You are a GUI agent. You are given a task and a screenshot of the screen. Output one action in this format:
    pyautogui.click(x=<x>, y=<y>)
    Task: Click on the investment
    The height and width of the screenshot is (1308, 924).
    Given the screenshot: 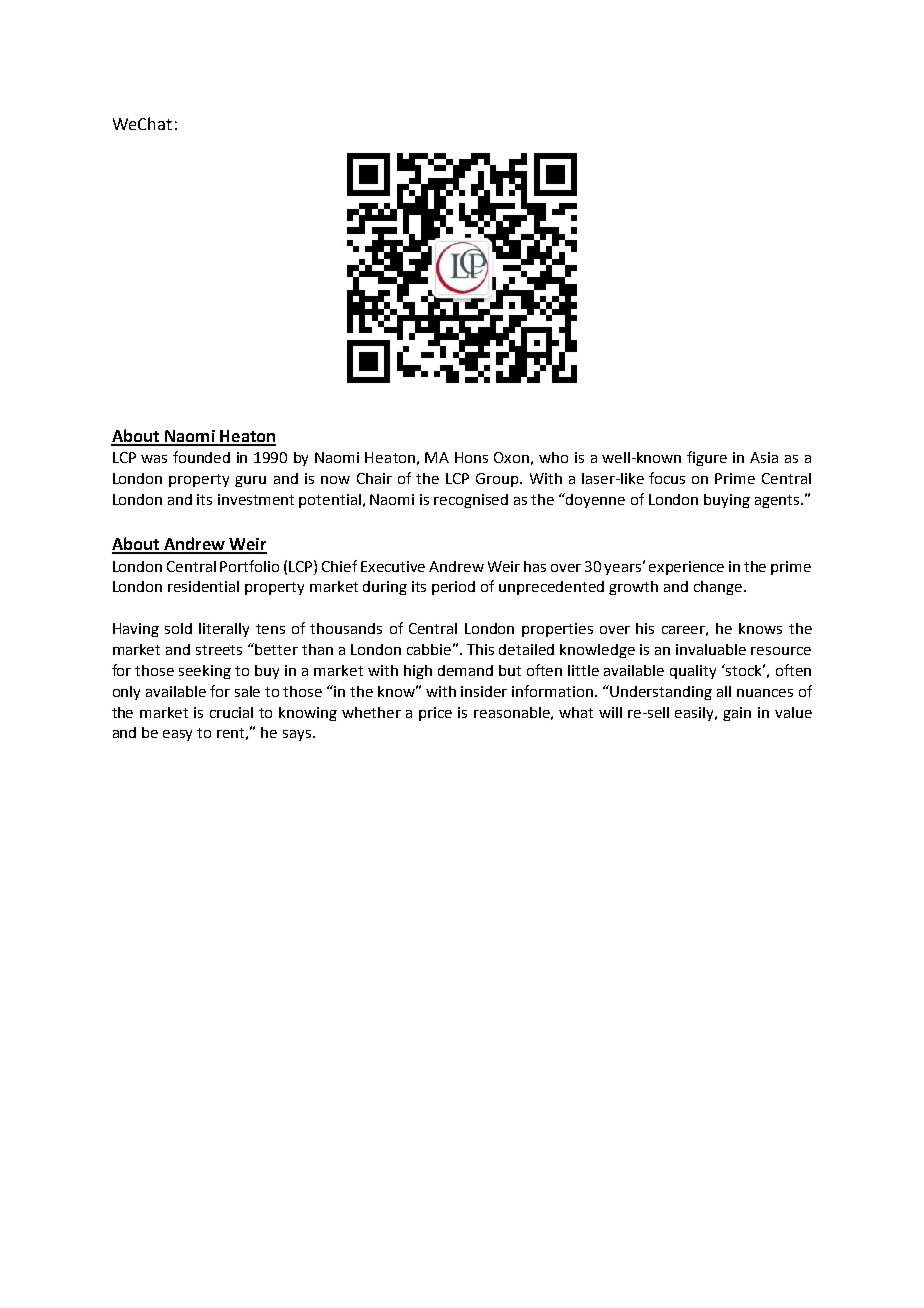 What is the action you would take?
    pyautogui.click(x=256, y=499)
